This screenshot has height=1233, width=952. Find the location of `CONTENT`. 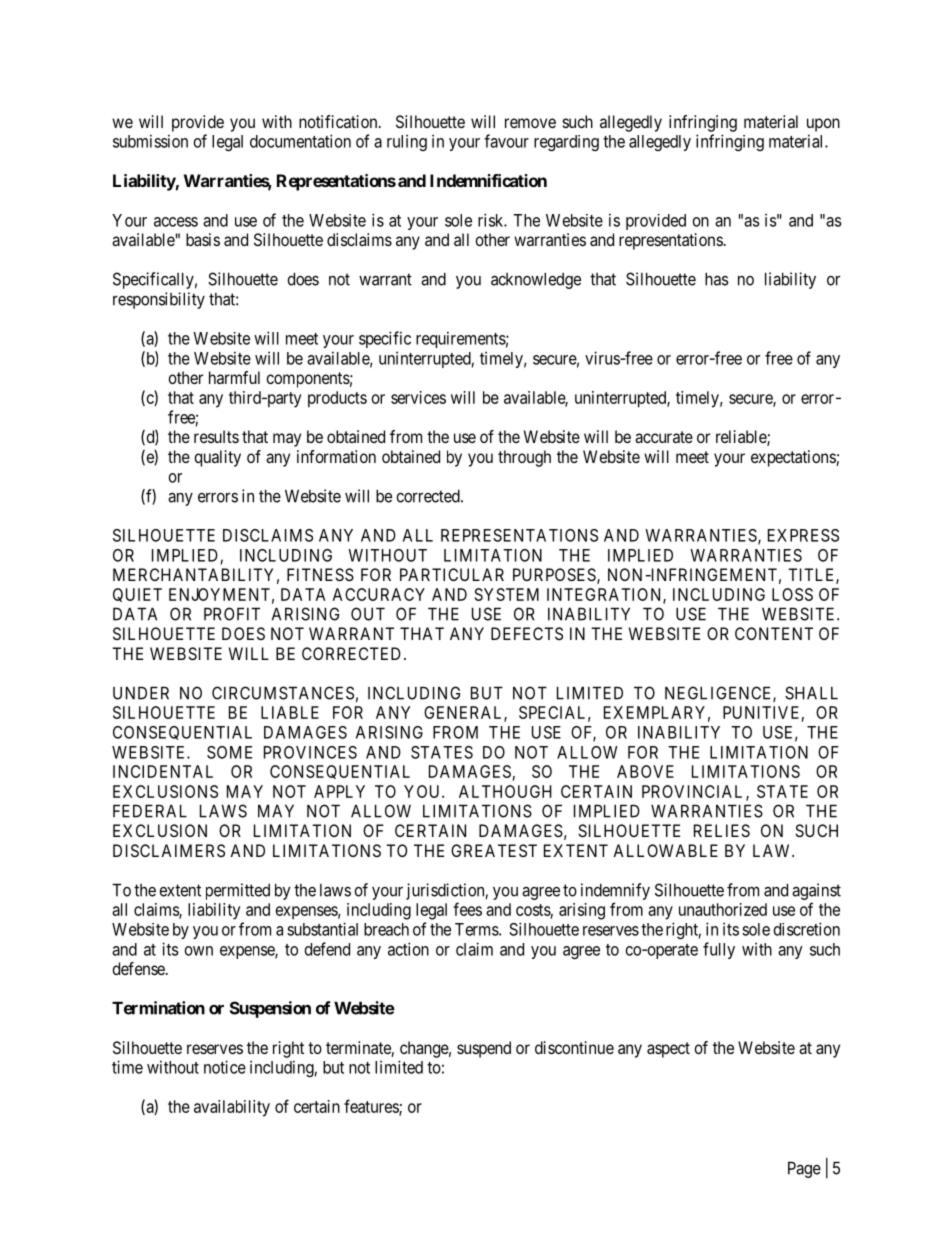

CONTENT is located at coordinates (774, 633).
